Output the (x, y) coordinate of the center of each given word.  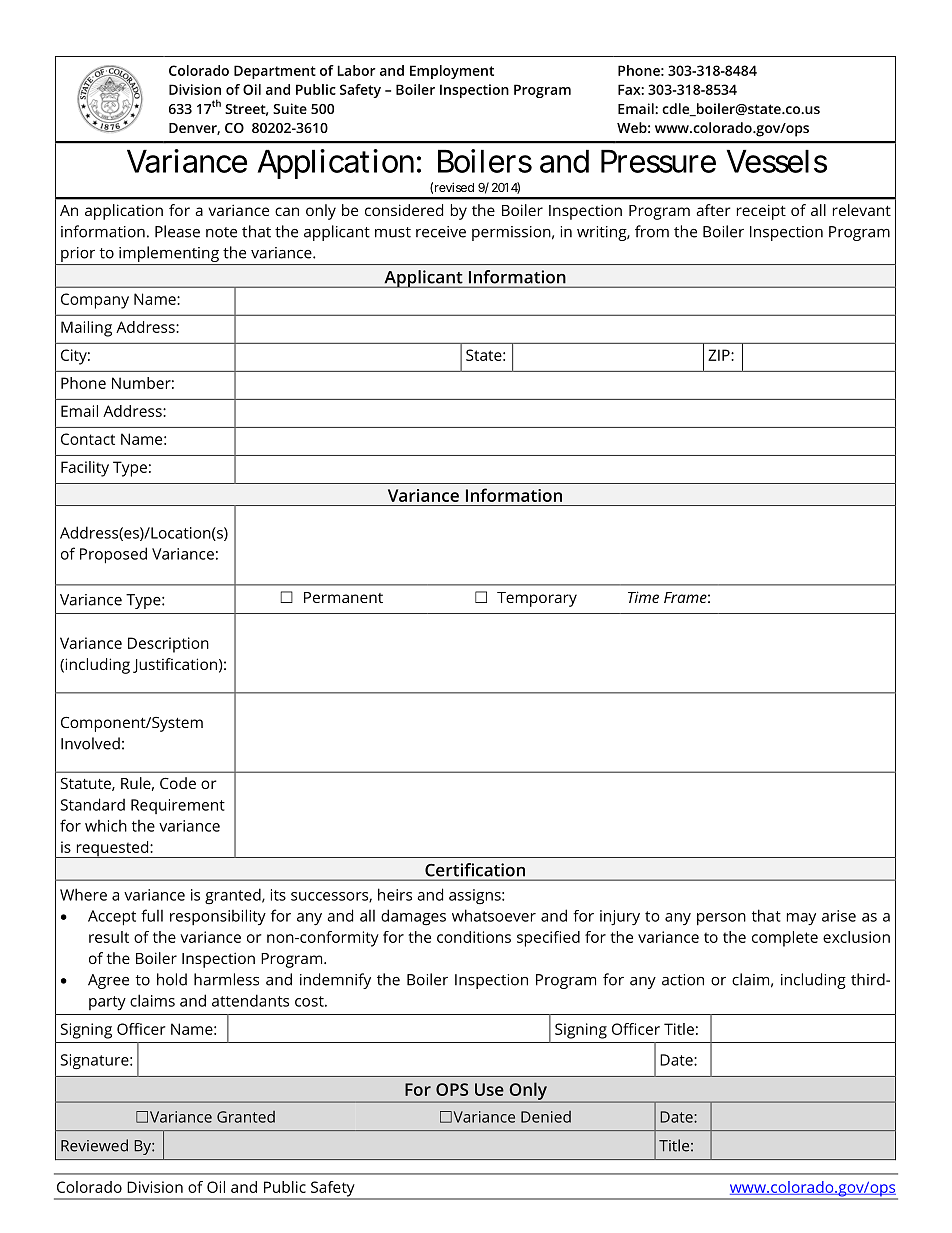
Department (275, 72)
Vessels (776, 161)
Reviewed (94, 1145)
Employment (452, 72)
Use (489, 1089)
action (683, 980)
